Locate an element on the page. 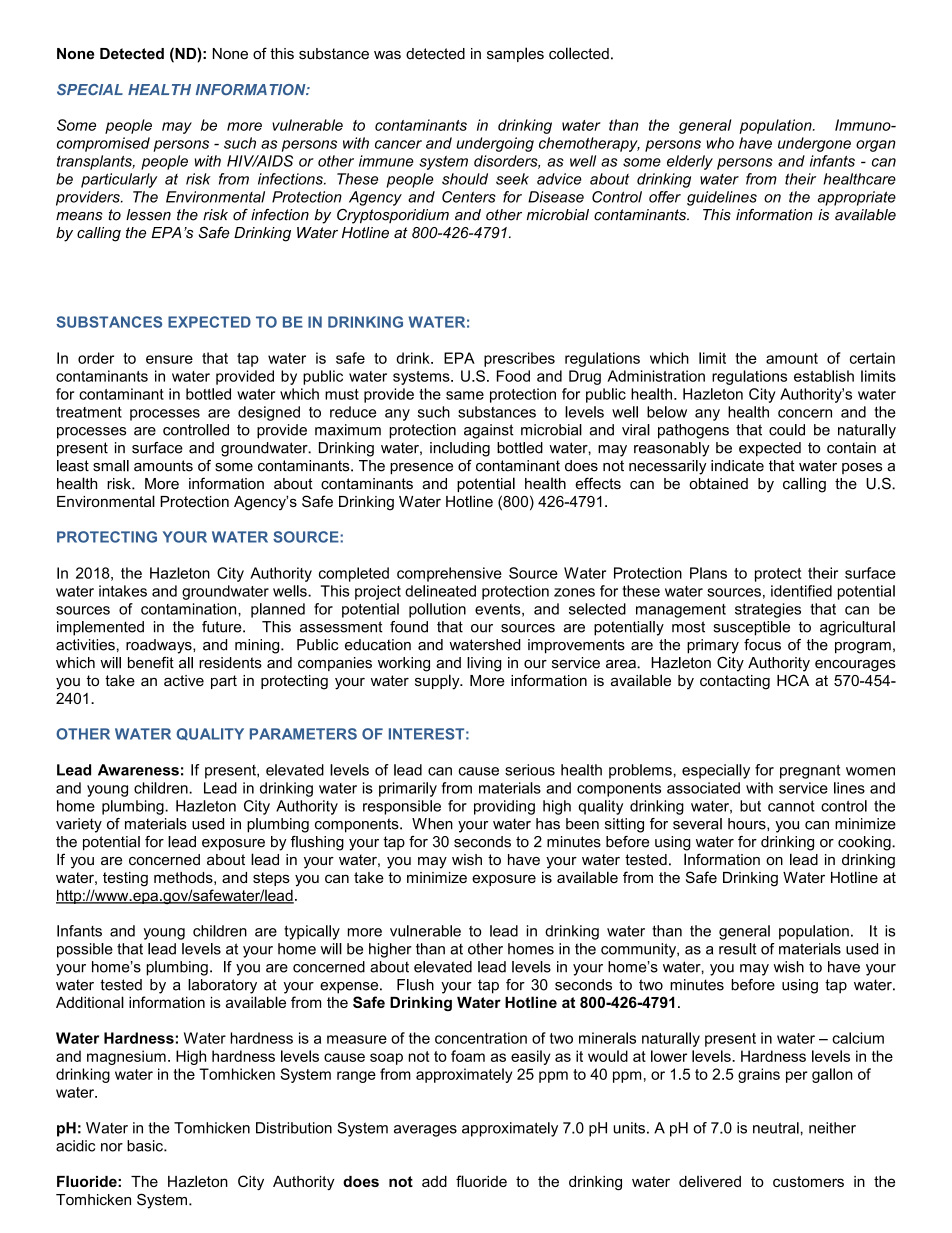  contamination is located at coordinates (190, 609).
